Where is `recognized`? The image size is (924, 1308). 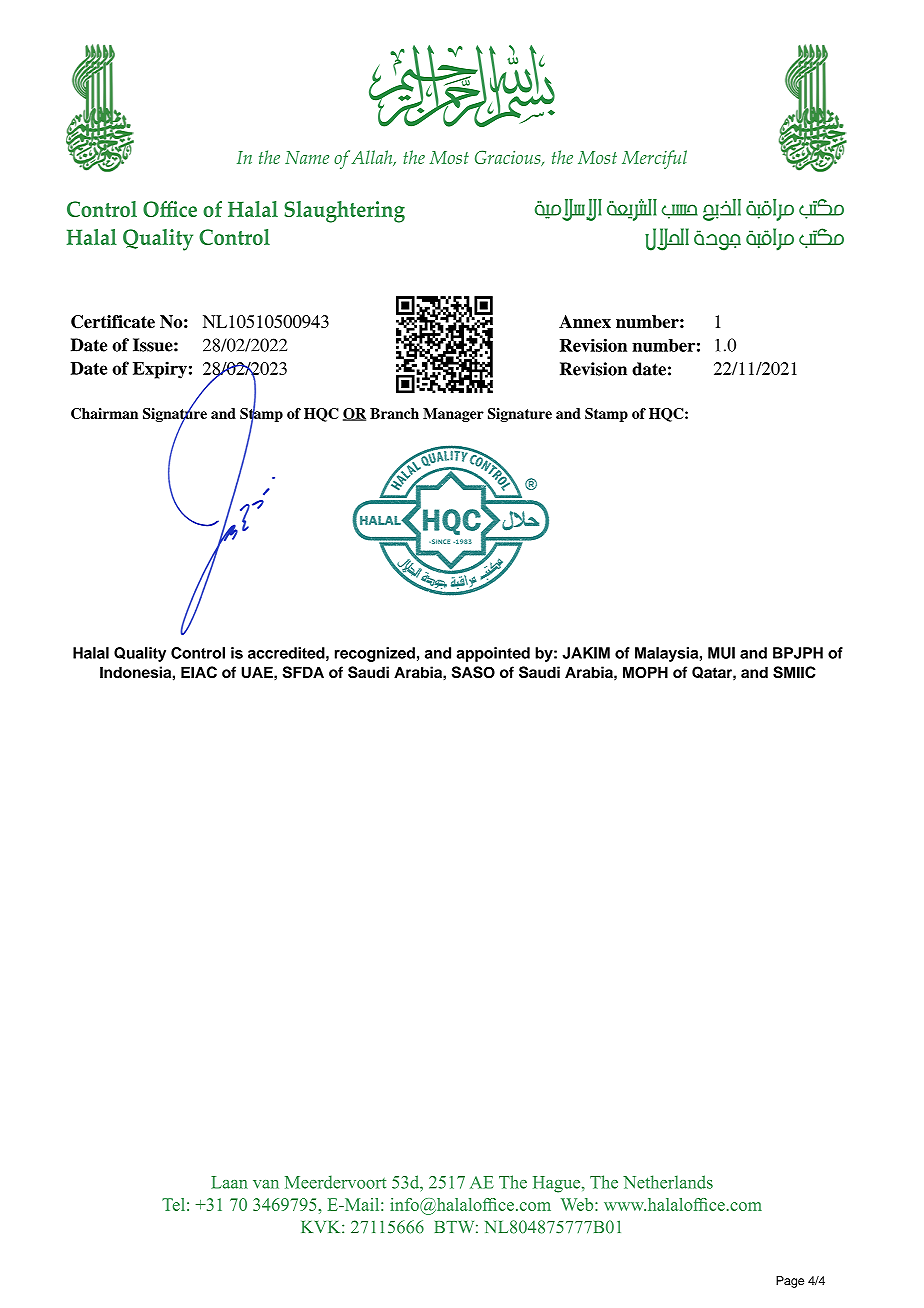 recognized is located at coordinates (375, 654).
